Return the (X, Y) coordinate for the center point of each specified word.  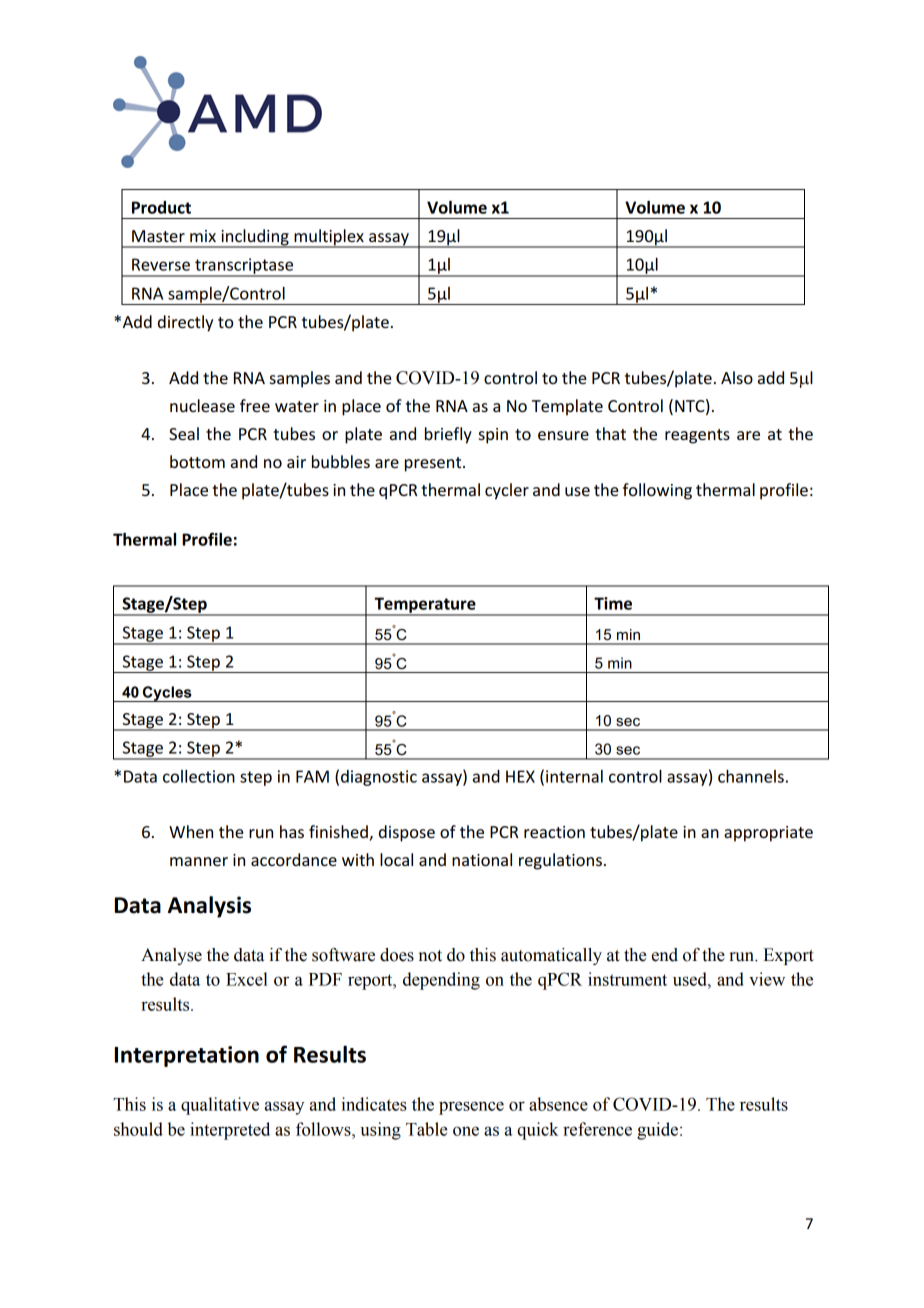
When (191, 831)
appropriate (768, 834)
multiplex (329, 238)
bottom (197, 461)
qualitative (220, 1106)
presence (471, 1108)
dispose (407, 833)
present (434, 464)
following (657, 491)
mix (203, 236)
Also (737, 377)
